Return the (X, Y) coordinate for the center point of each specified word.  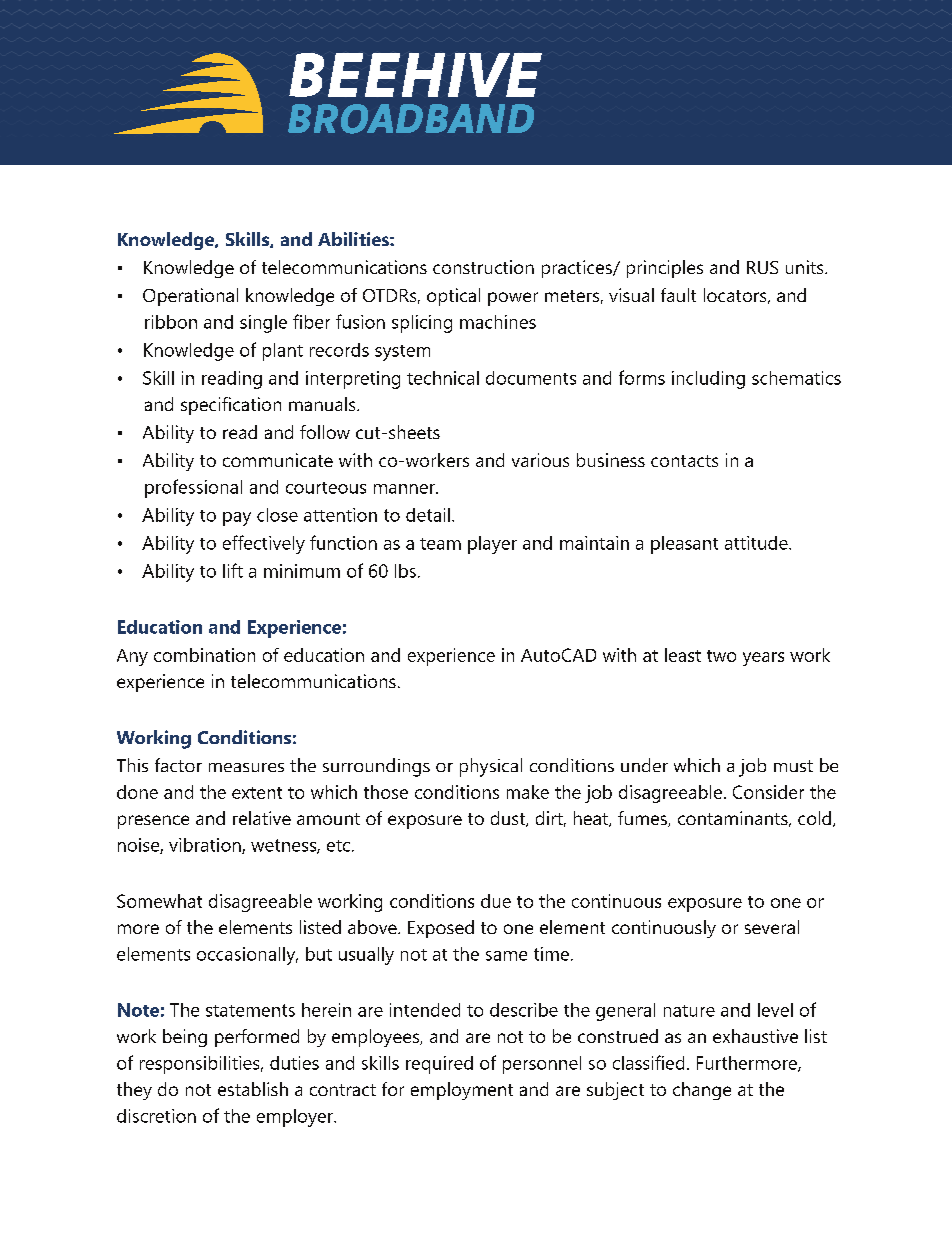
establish (253, 1089)
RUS (762, 267)
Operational (190, 297)
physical (491, 767)
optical (453, 297)
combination (204, 655)
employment (462, 1091)
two (721, 656)
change (702, 1091)
